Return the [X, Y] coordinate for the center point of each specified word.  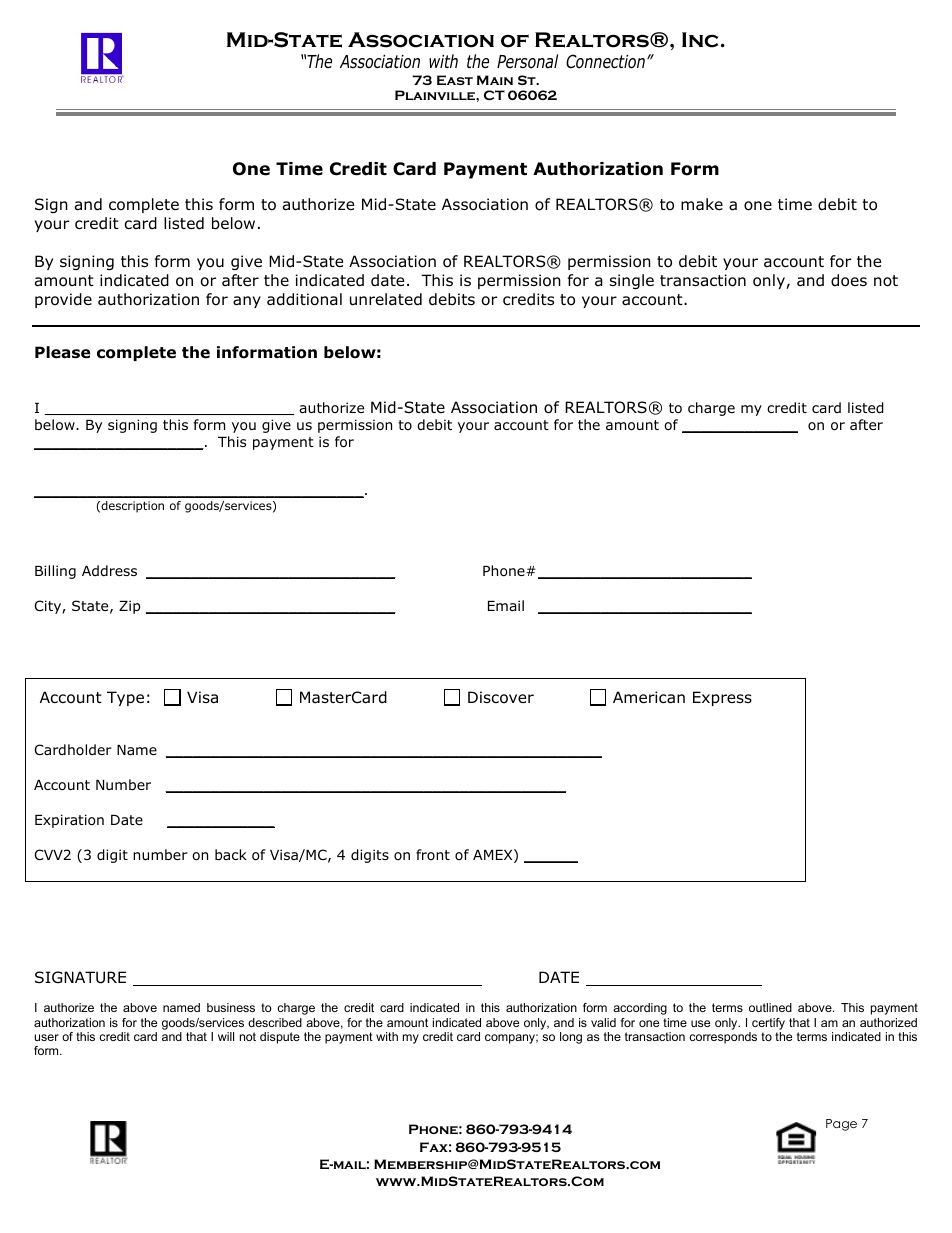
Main [495, 80]
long [571, 1038]
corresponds [723, 1038]
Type [125, 698]
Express [722, 698]
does [849, 280]
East [455, 80]
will [226, 1036]
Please [62, 352]
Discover [501, 697]
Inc [700, 40]
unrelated [386, 299]
